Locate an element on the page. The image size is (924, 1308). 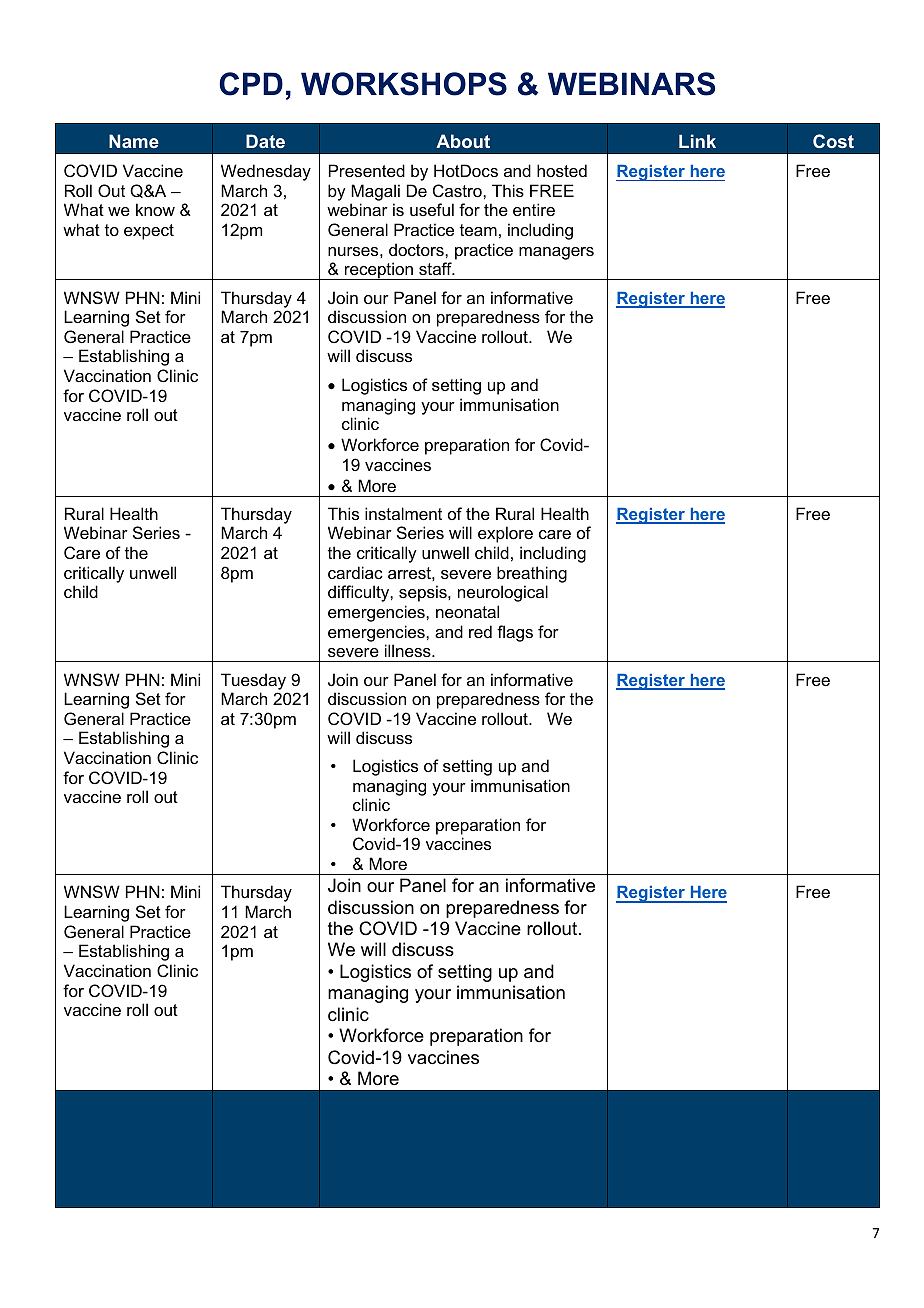
WORKSHOPS is located at coordinates (404, 84).
